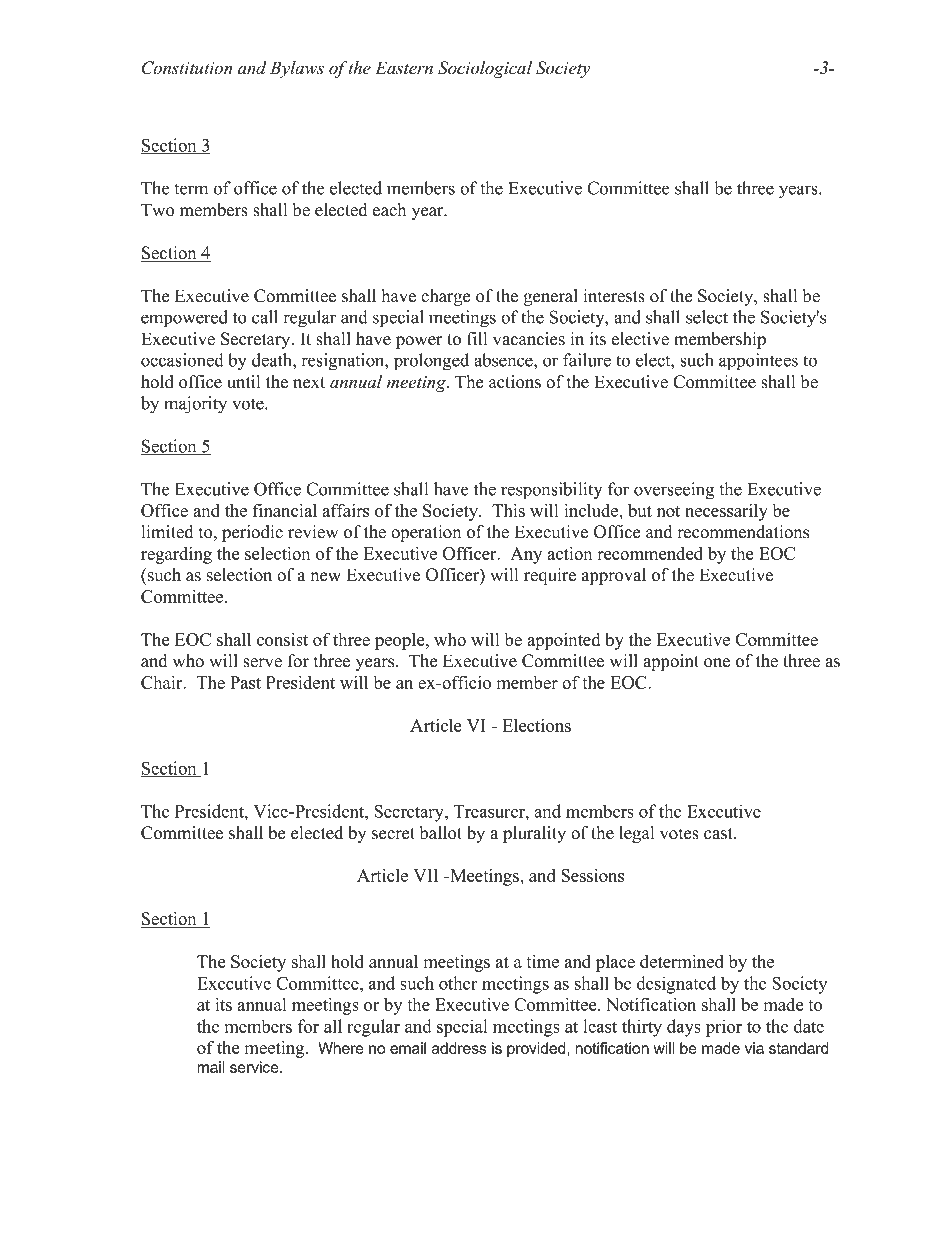 This page has width=952, height=1233. Describe the element at coordinates (724, 1028) in the page. I see `prior` at that location.
